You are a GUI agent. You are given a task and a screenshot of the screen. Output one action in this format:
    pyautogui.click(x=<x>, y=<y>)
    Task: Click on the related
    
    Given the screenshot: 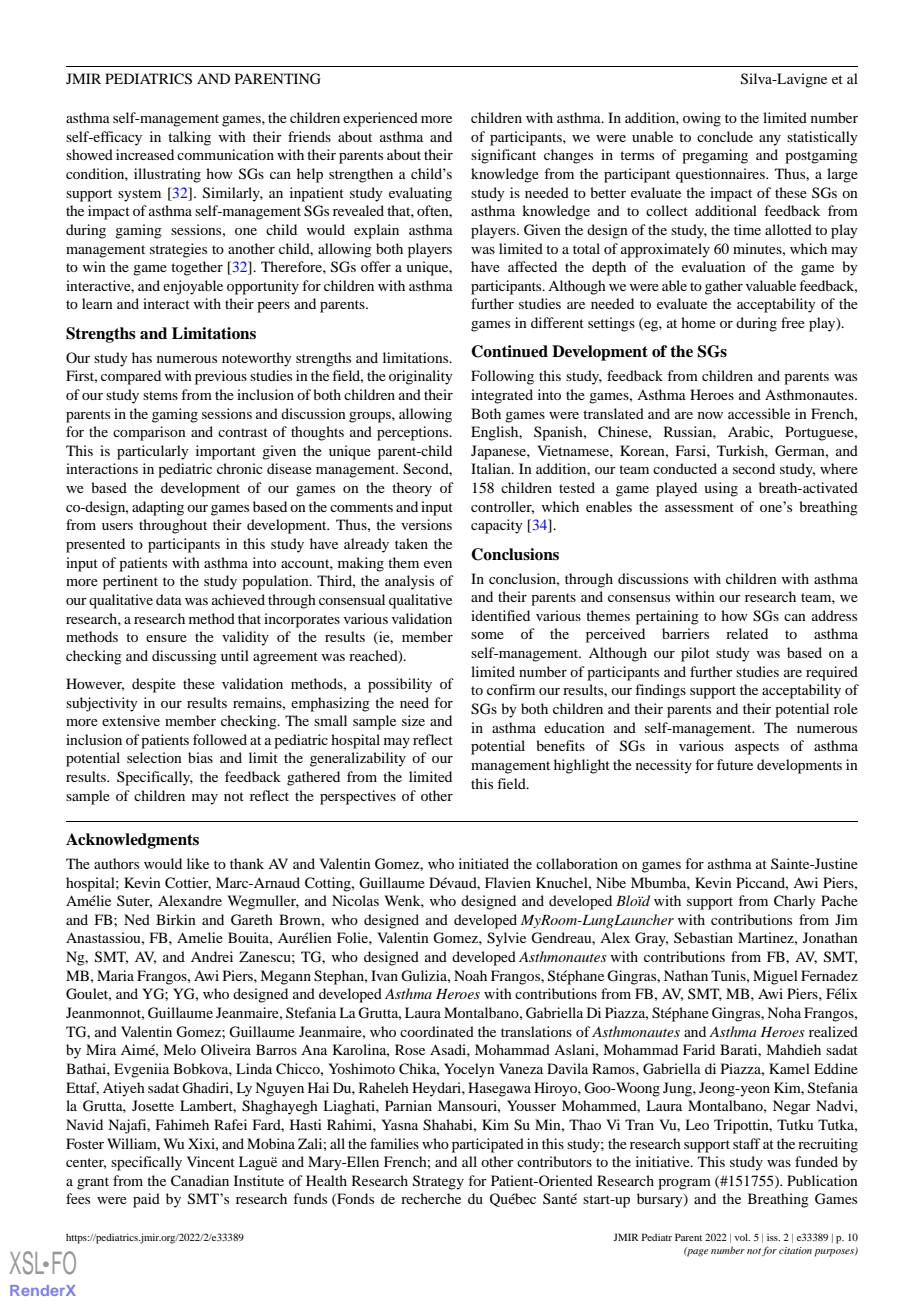 What is the action you would take?
    pyautogui.click(x=747, y=633)
